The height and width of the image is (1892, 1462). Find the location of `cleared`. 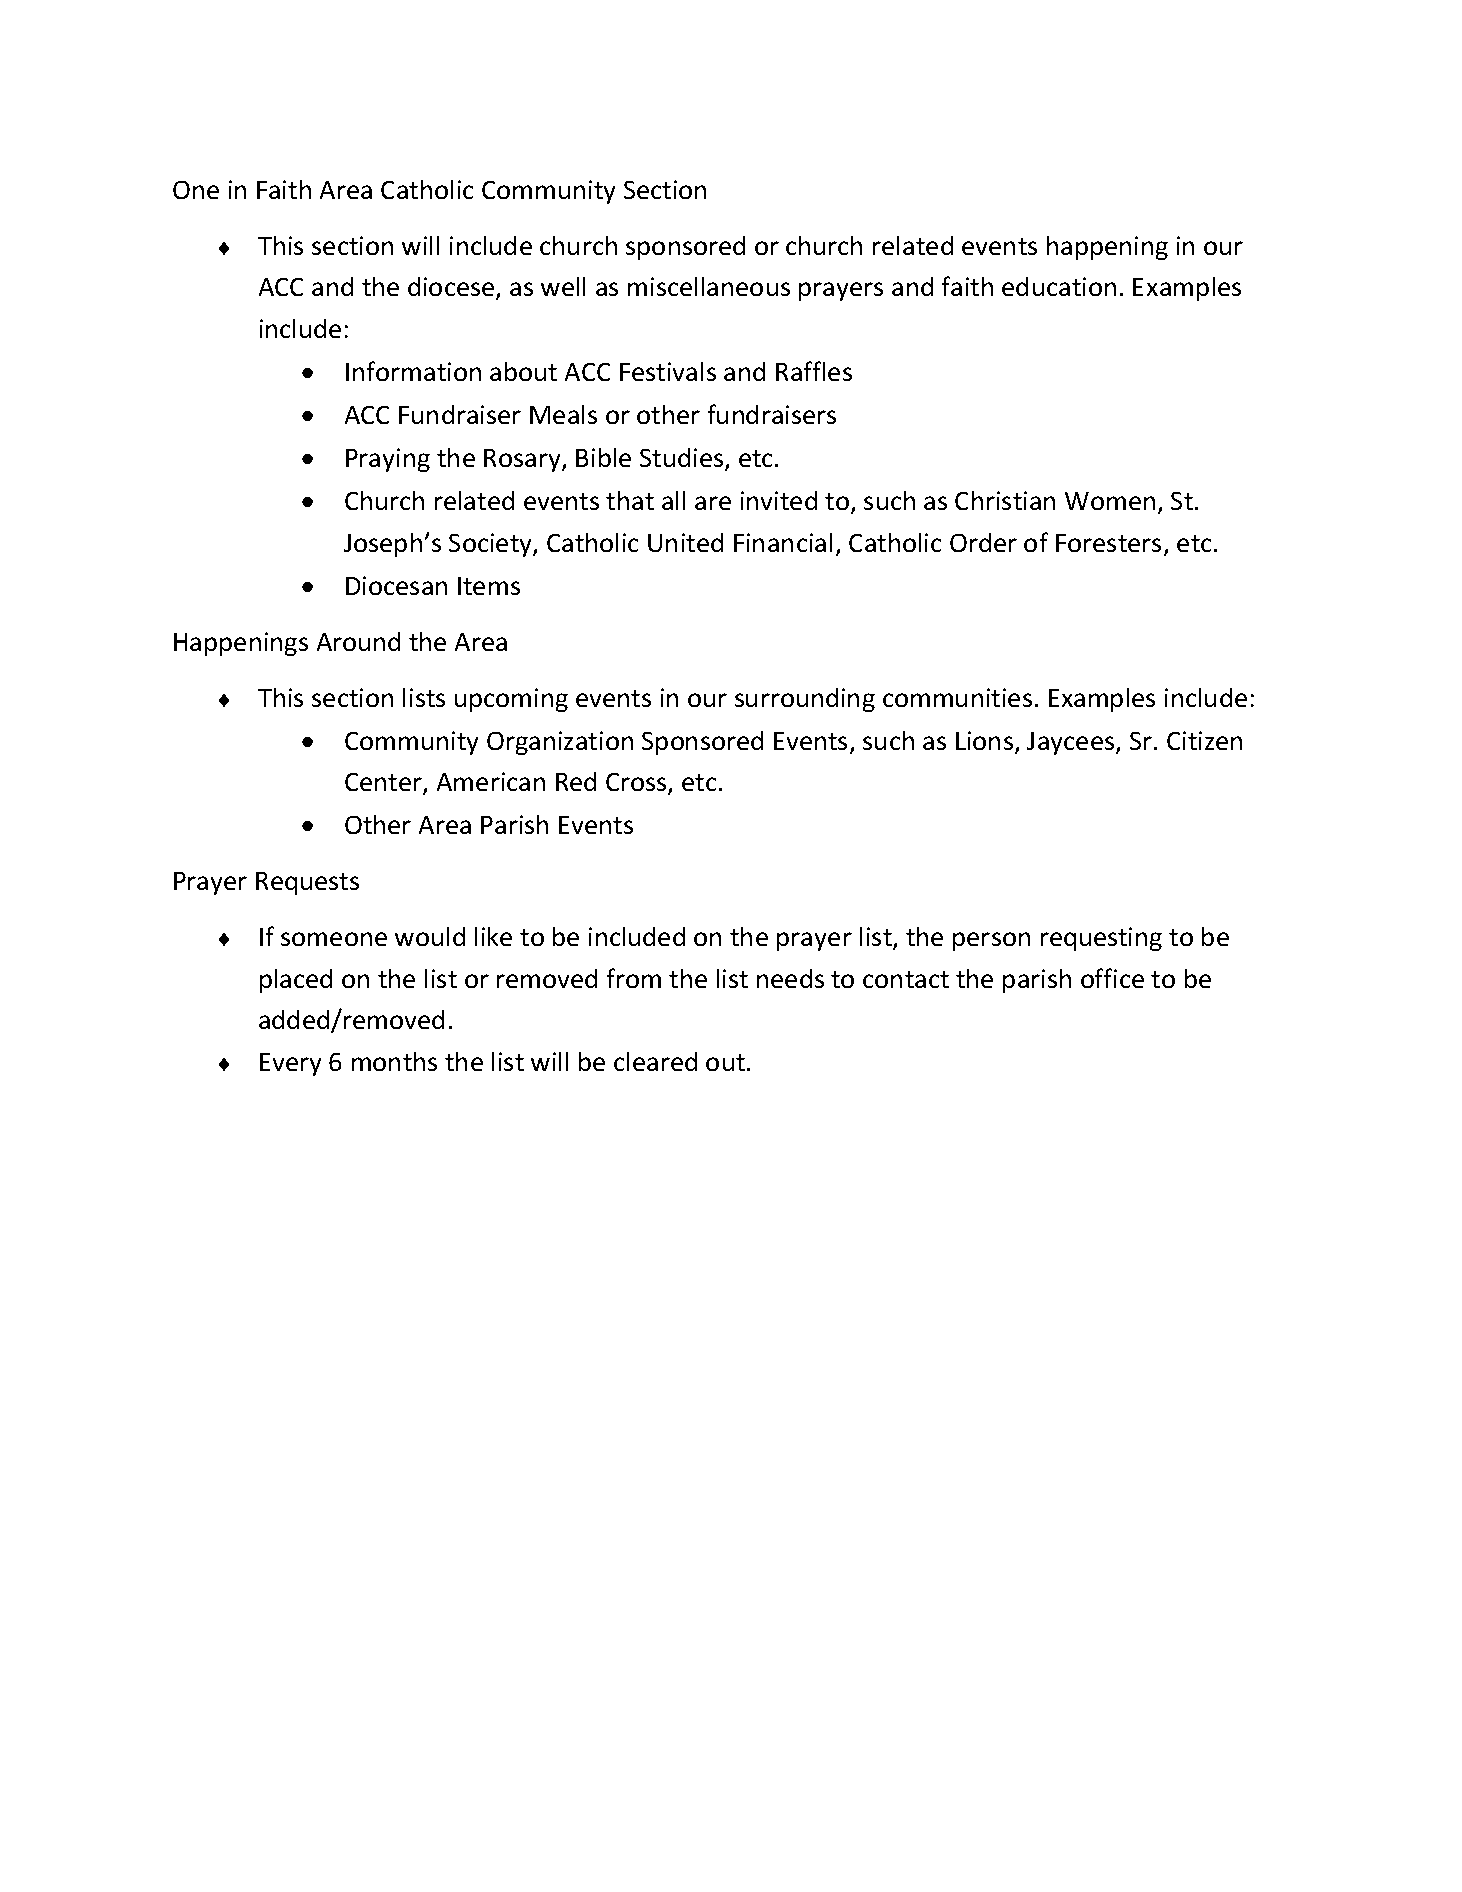

cleared is located at coordinates (655, 1061).
